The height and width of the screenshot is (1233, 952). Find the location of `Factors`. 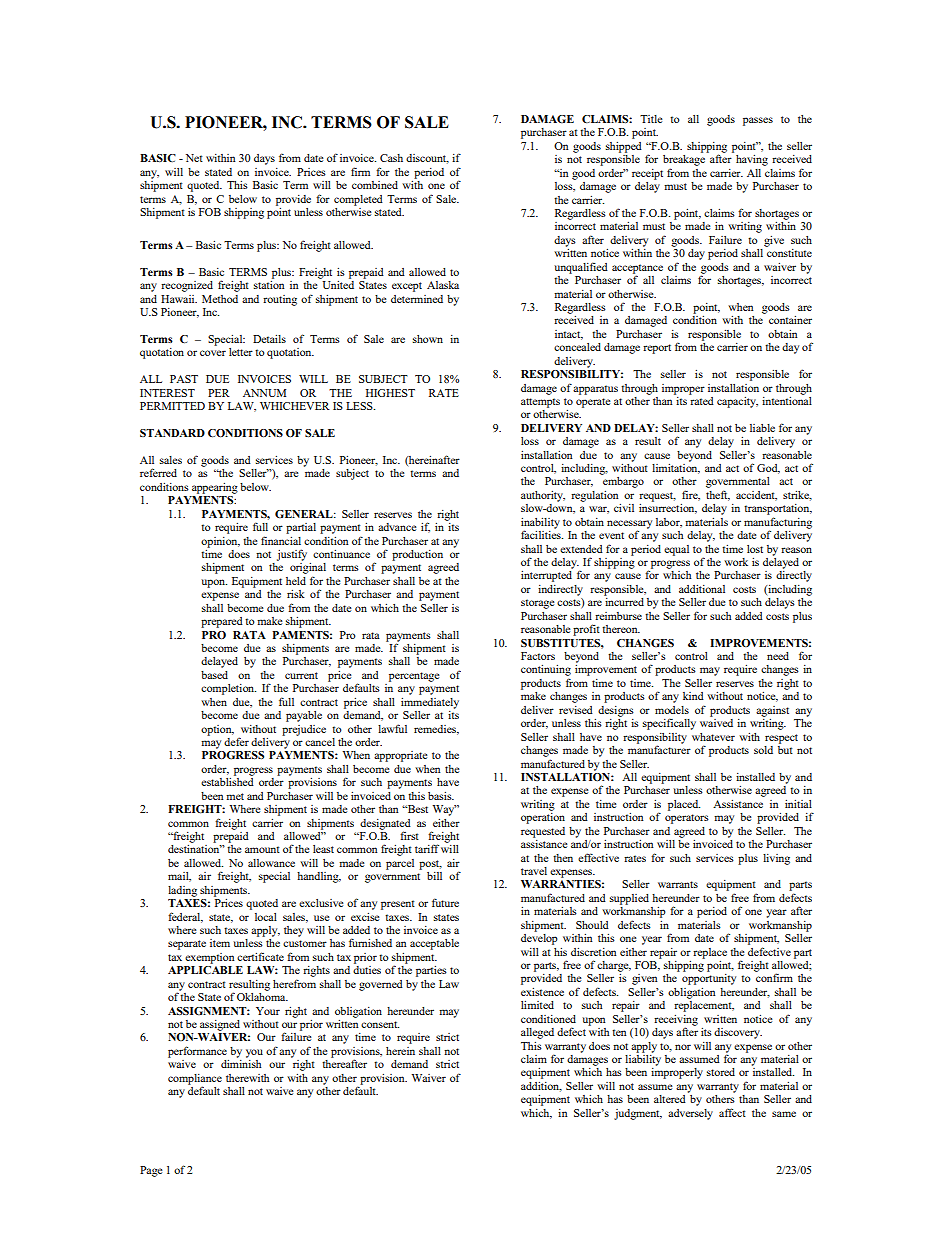

Factors is located at coordinates (538, 656).
